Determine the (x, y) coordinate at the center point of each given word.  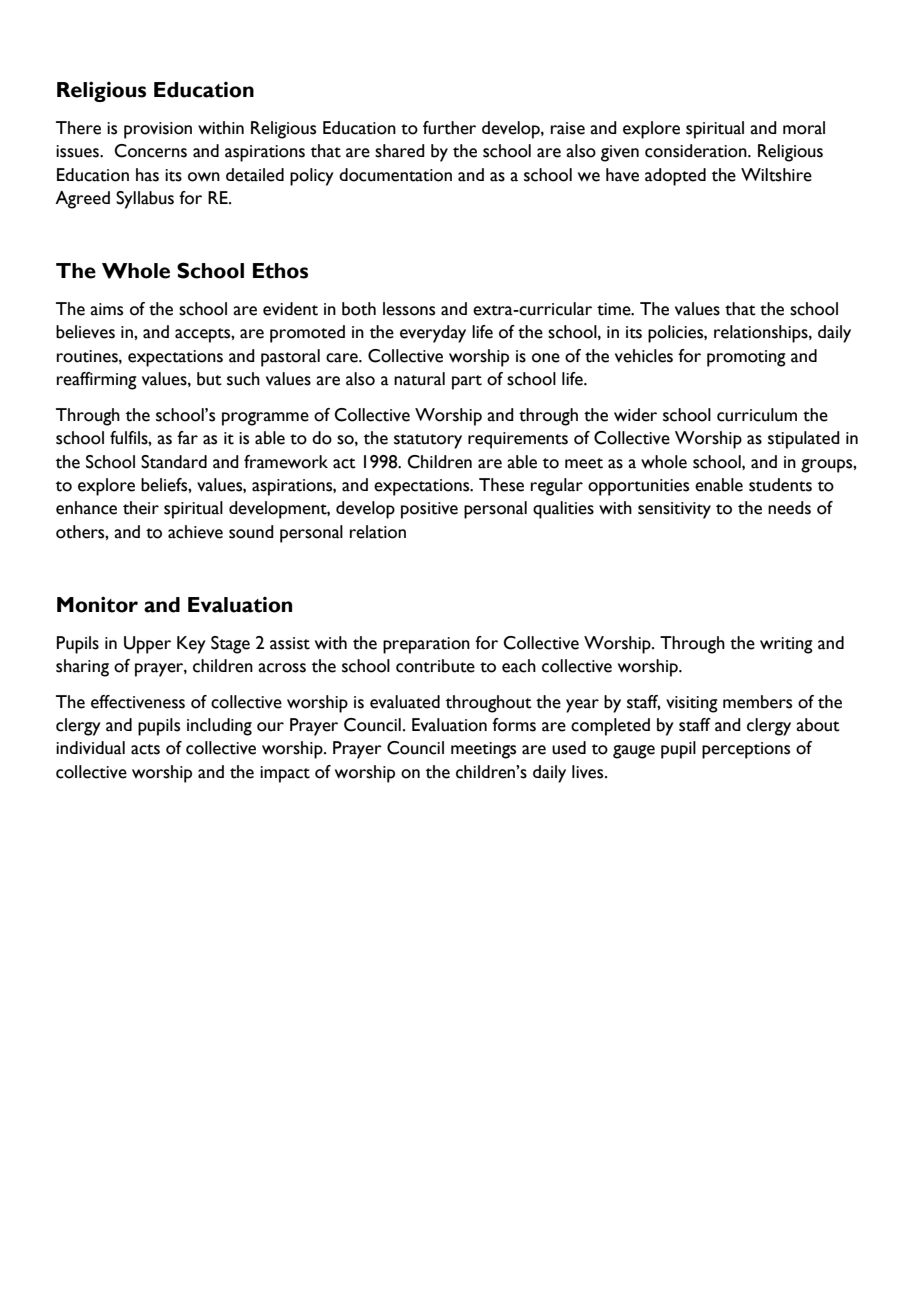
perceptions (746, 750)
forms (514, 725)
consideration (697, 151)
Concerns (150, 151)
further (449, 128)
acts (145, 749)
